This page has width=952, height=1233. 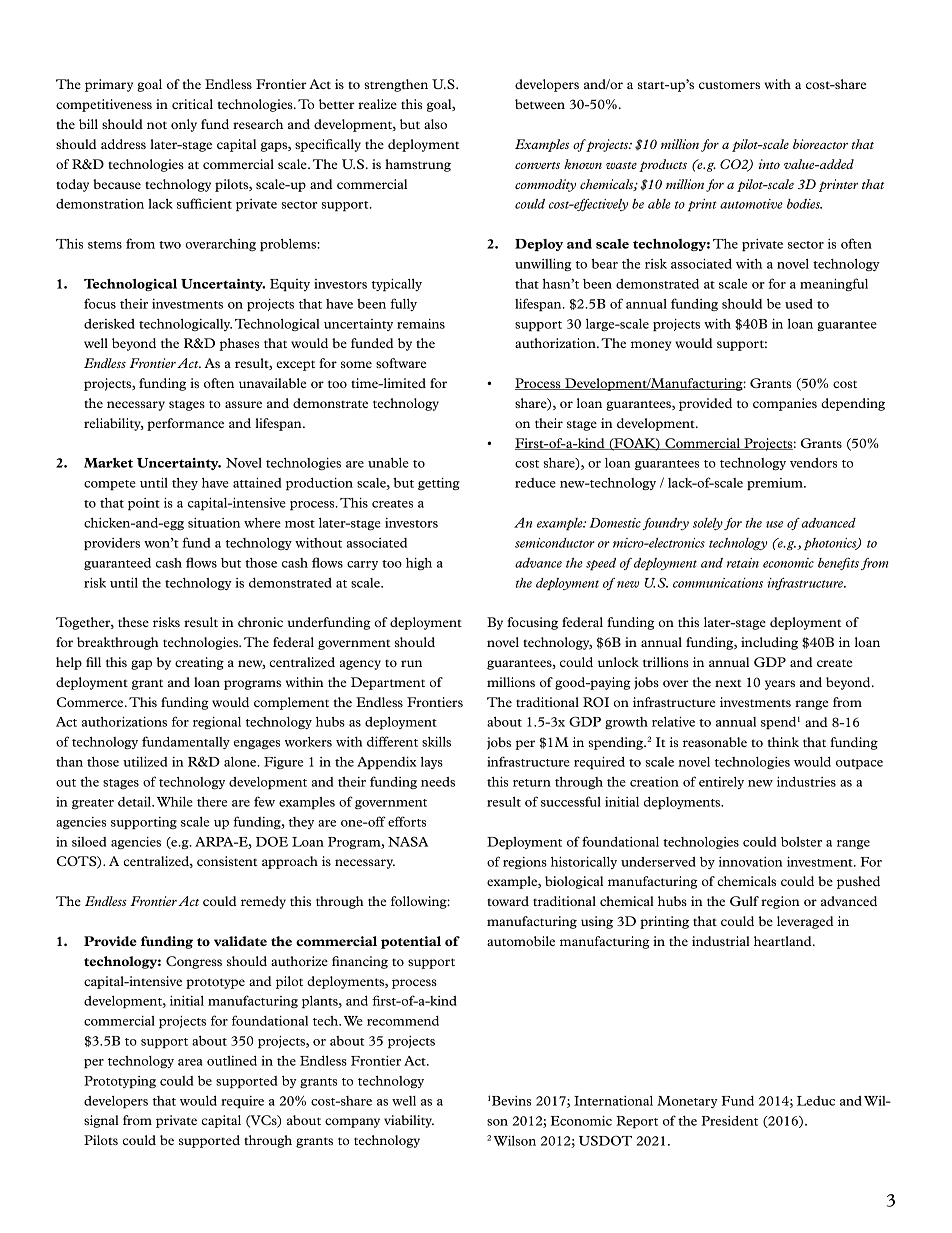 What do you see at coordinates (409, 1121) in the page?
I see `viability` at bounding box center [409, 1121].
